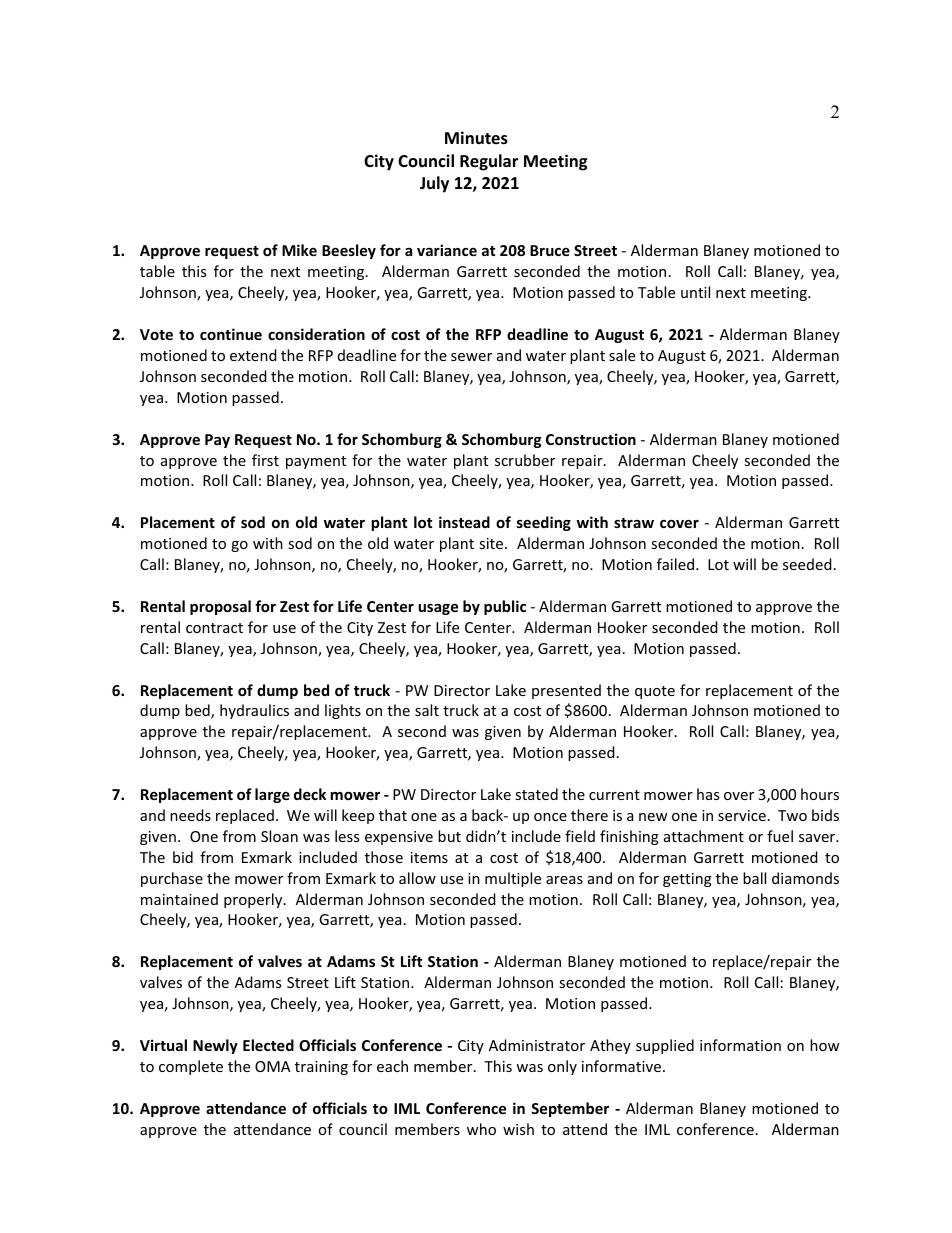 The width and height of the image is (952, 1233). Describe the element at coordinates (754, 878) in the image. I see `ball` at that location.
